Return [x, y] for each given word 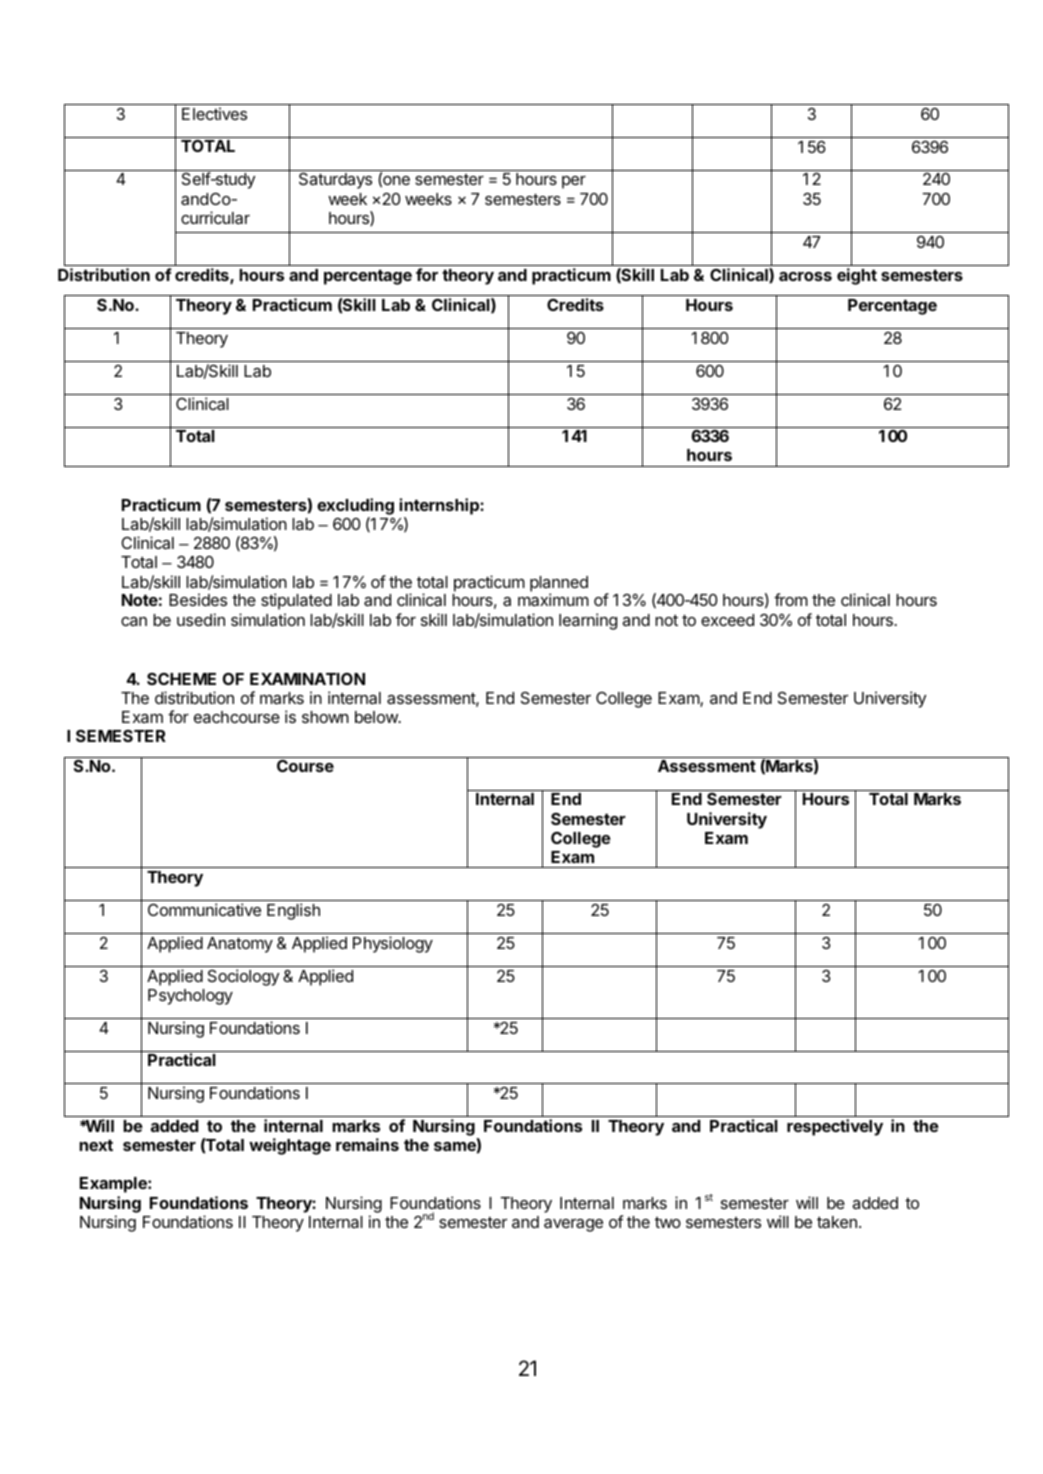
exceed [727, 620]
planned [559, 585]
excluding [355, 506]
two [668, 1222]
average [573, 1225]
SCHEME [181, 679]
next [96, 1145]
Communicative [204, 909]
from [791, 599]
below [377, 717]
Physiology [393, 944]
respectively [835, 1127]
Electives [214, 113]
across [805, 276]
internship [440, 506]
